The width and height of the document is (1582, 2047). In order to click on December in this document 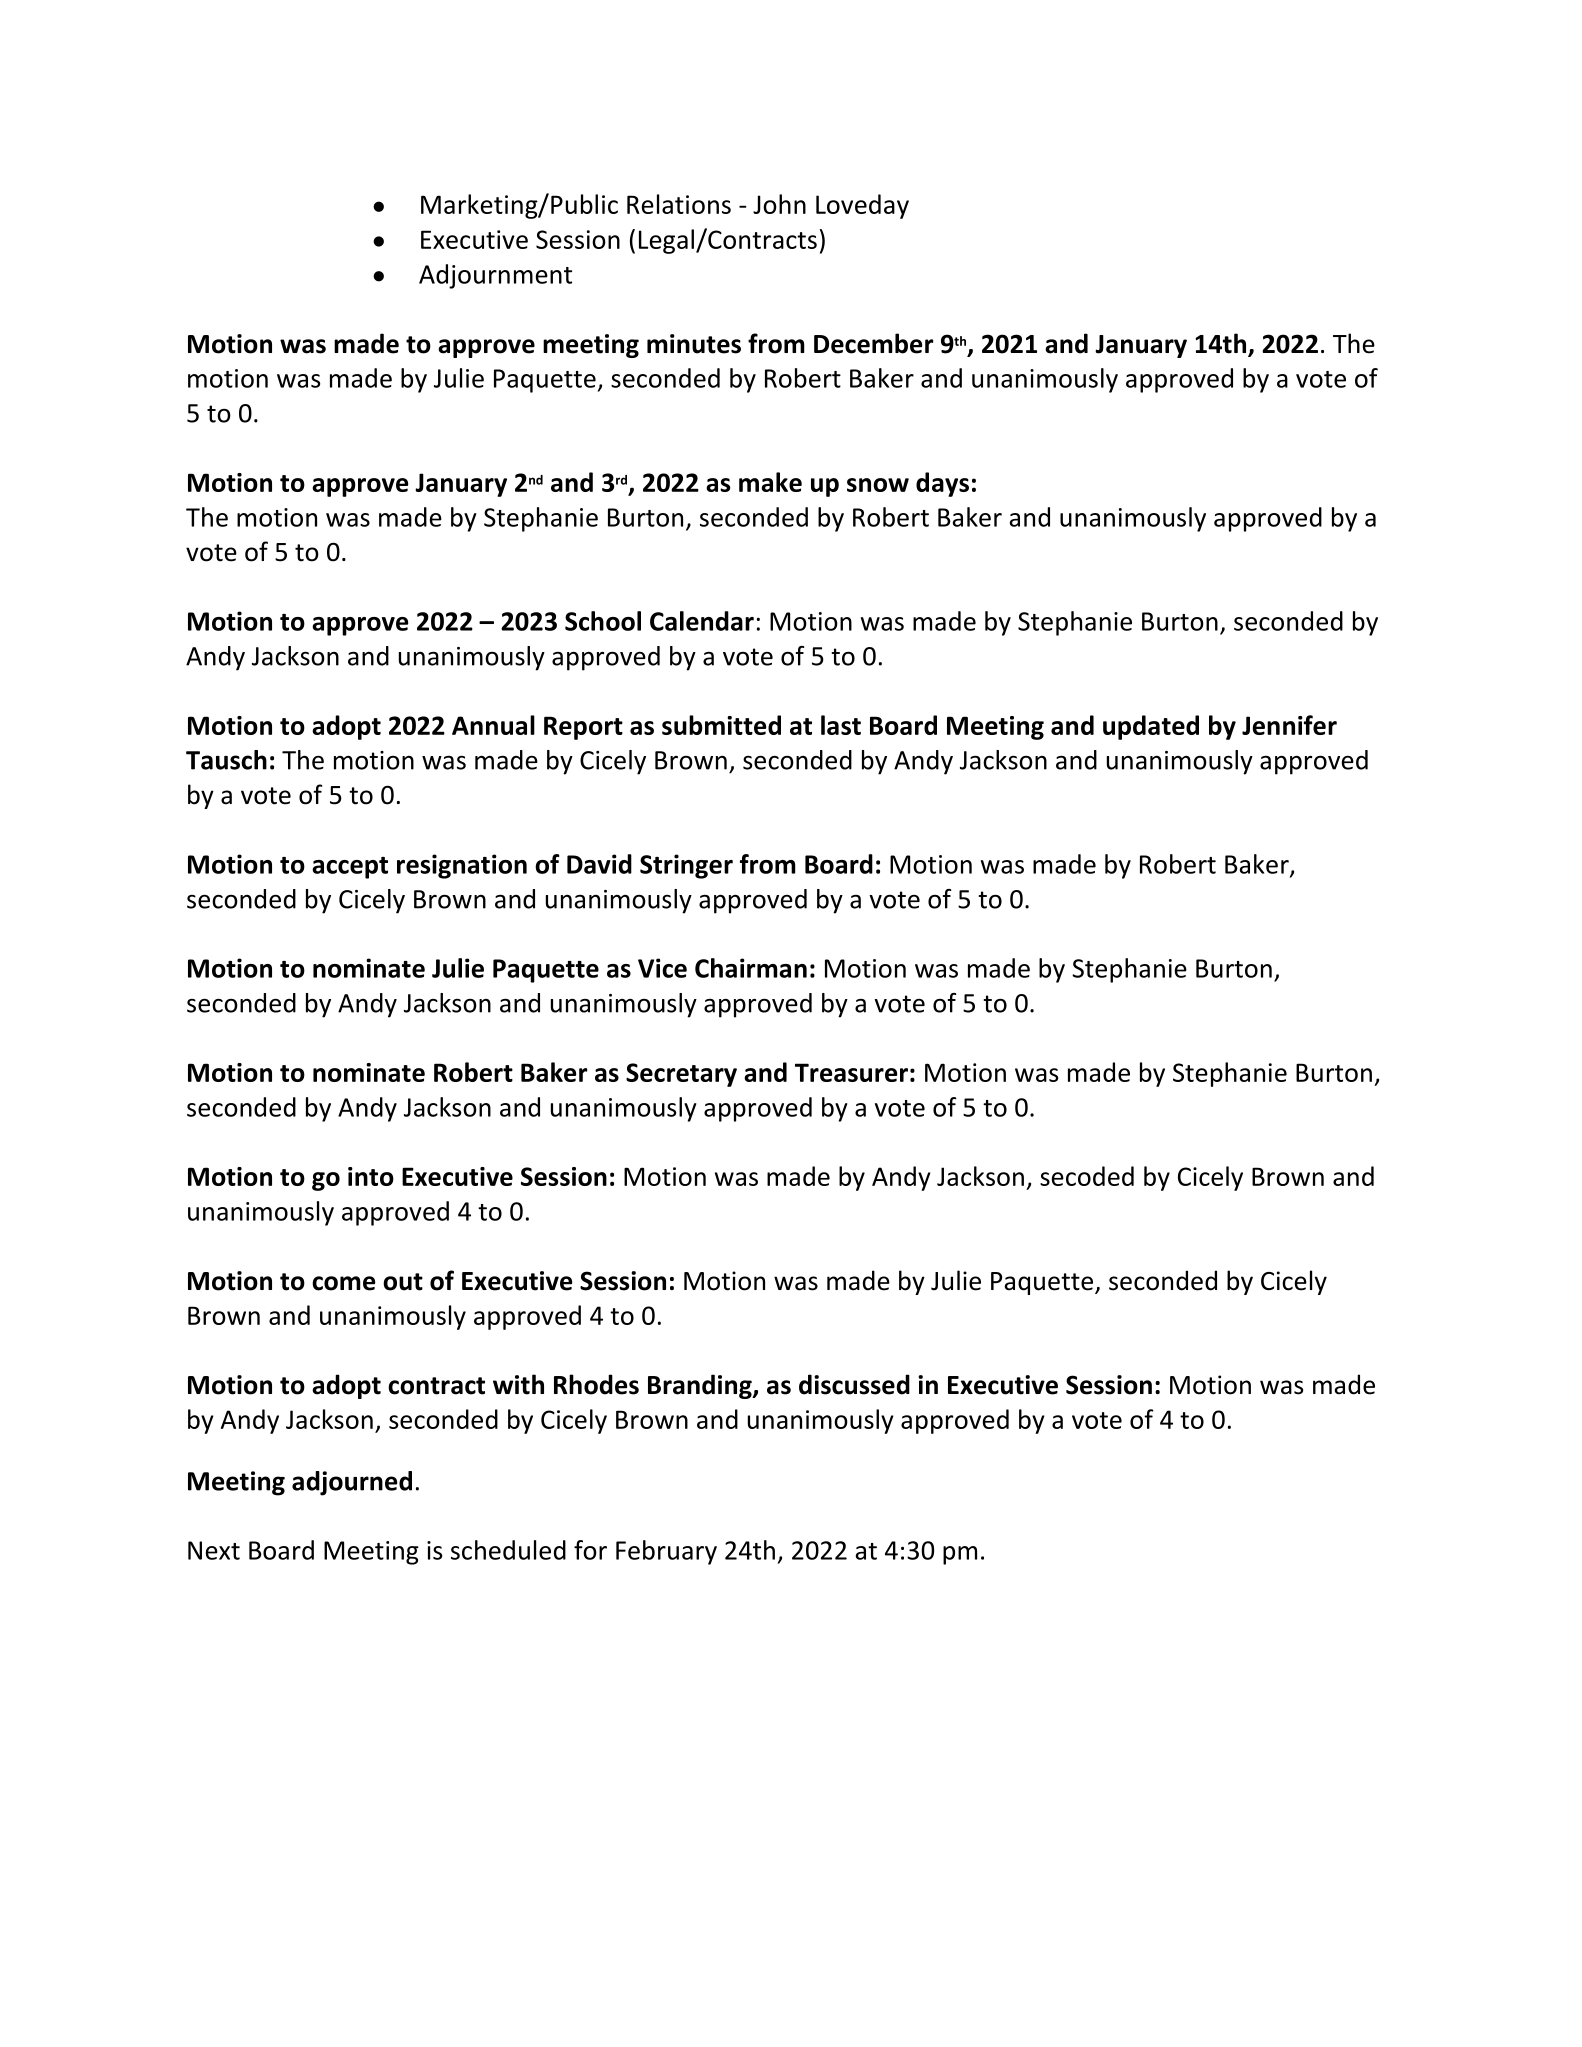, I will do `click(874, 343)`.
